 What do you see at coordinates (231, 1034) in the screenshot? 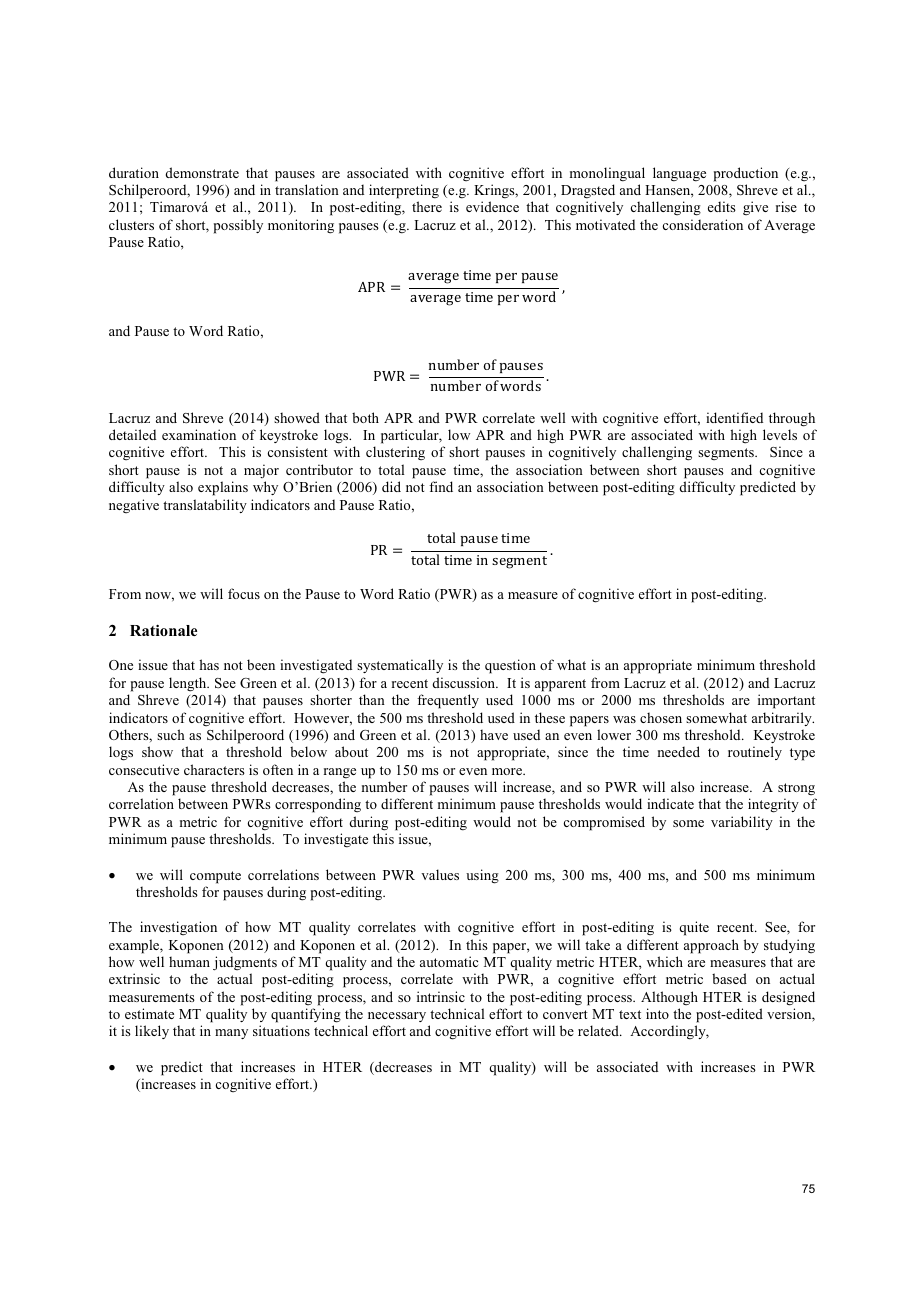
I see `many` at bounding box center [231, 1034].
